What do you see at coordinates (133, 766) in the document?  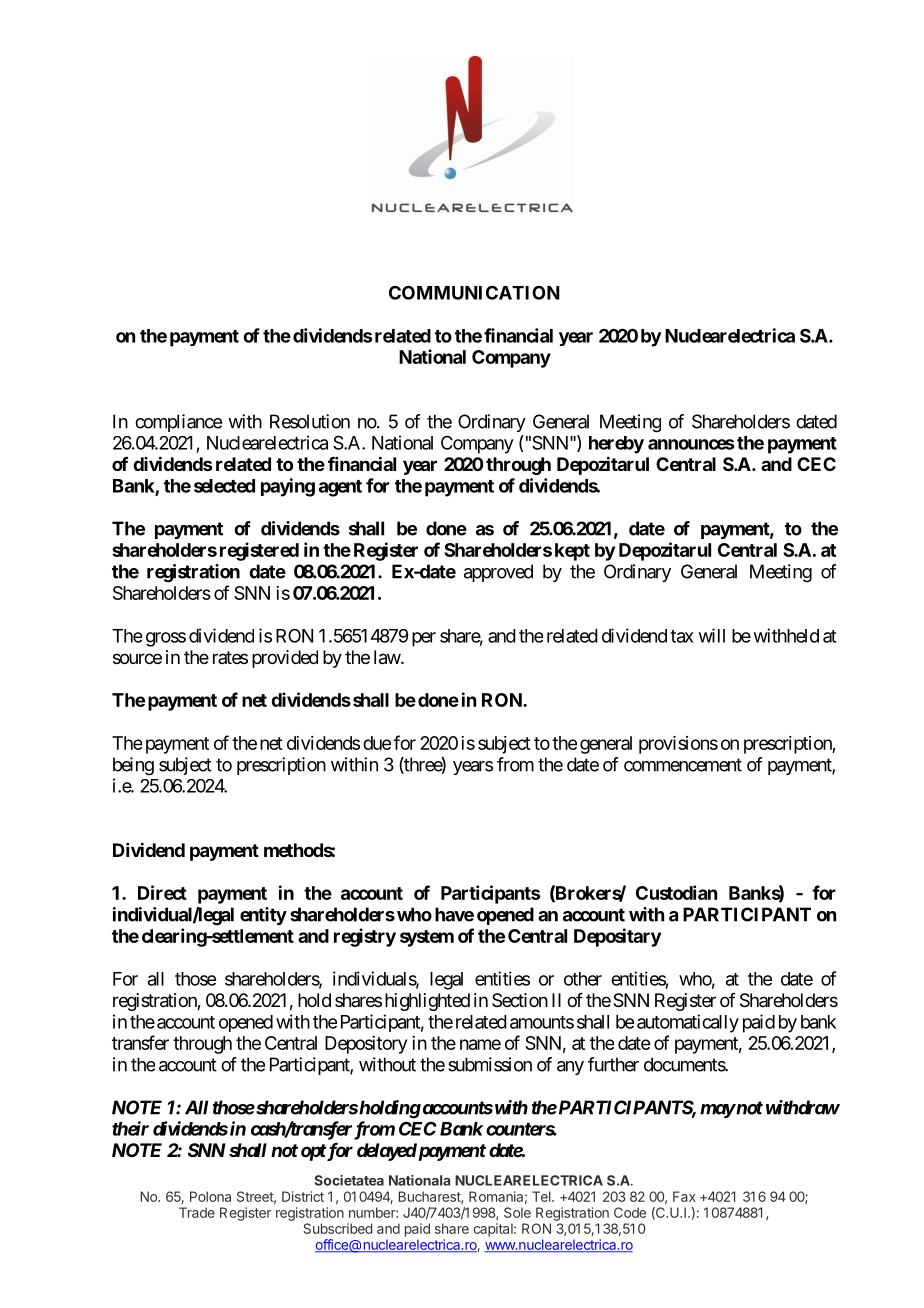 I see `being` at bounding box center [133, 766].
